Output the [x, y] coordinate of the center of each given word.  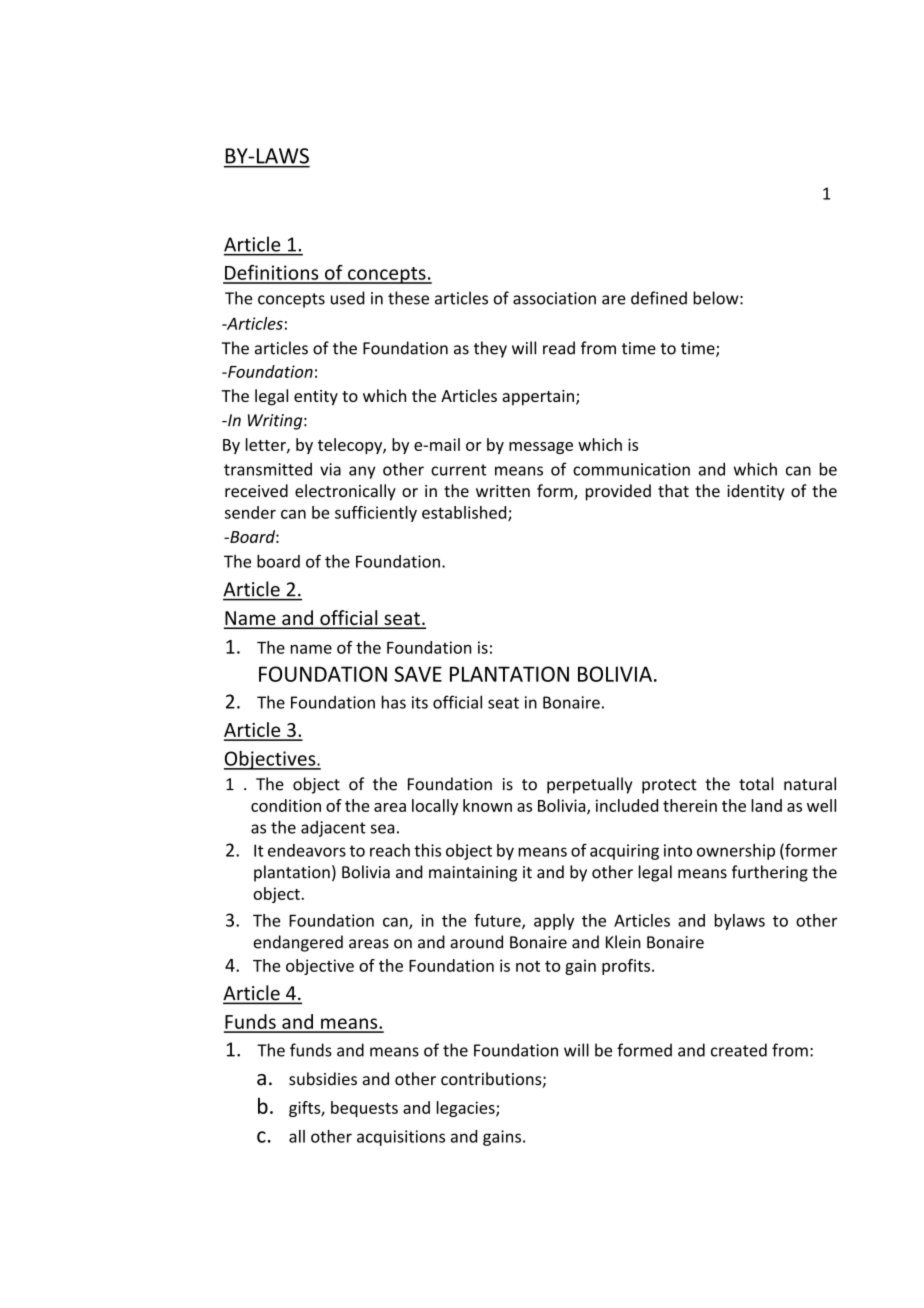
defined [659, 298]
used [348, 298]
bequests [364, 1109]
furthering [770, 873]
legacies [467, 1109]
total [756, 784]
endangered [298, 943]
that [673, 490]
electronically [345, 492]
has [394, 702]
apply [554, 922]
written [503, 491]
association [554, 298]
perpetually [589, 785]
